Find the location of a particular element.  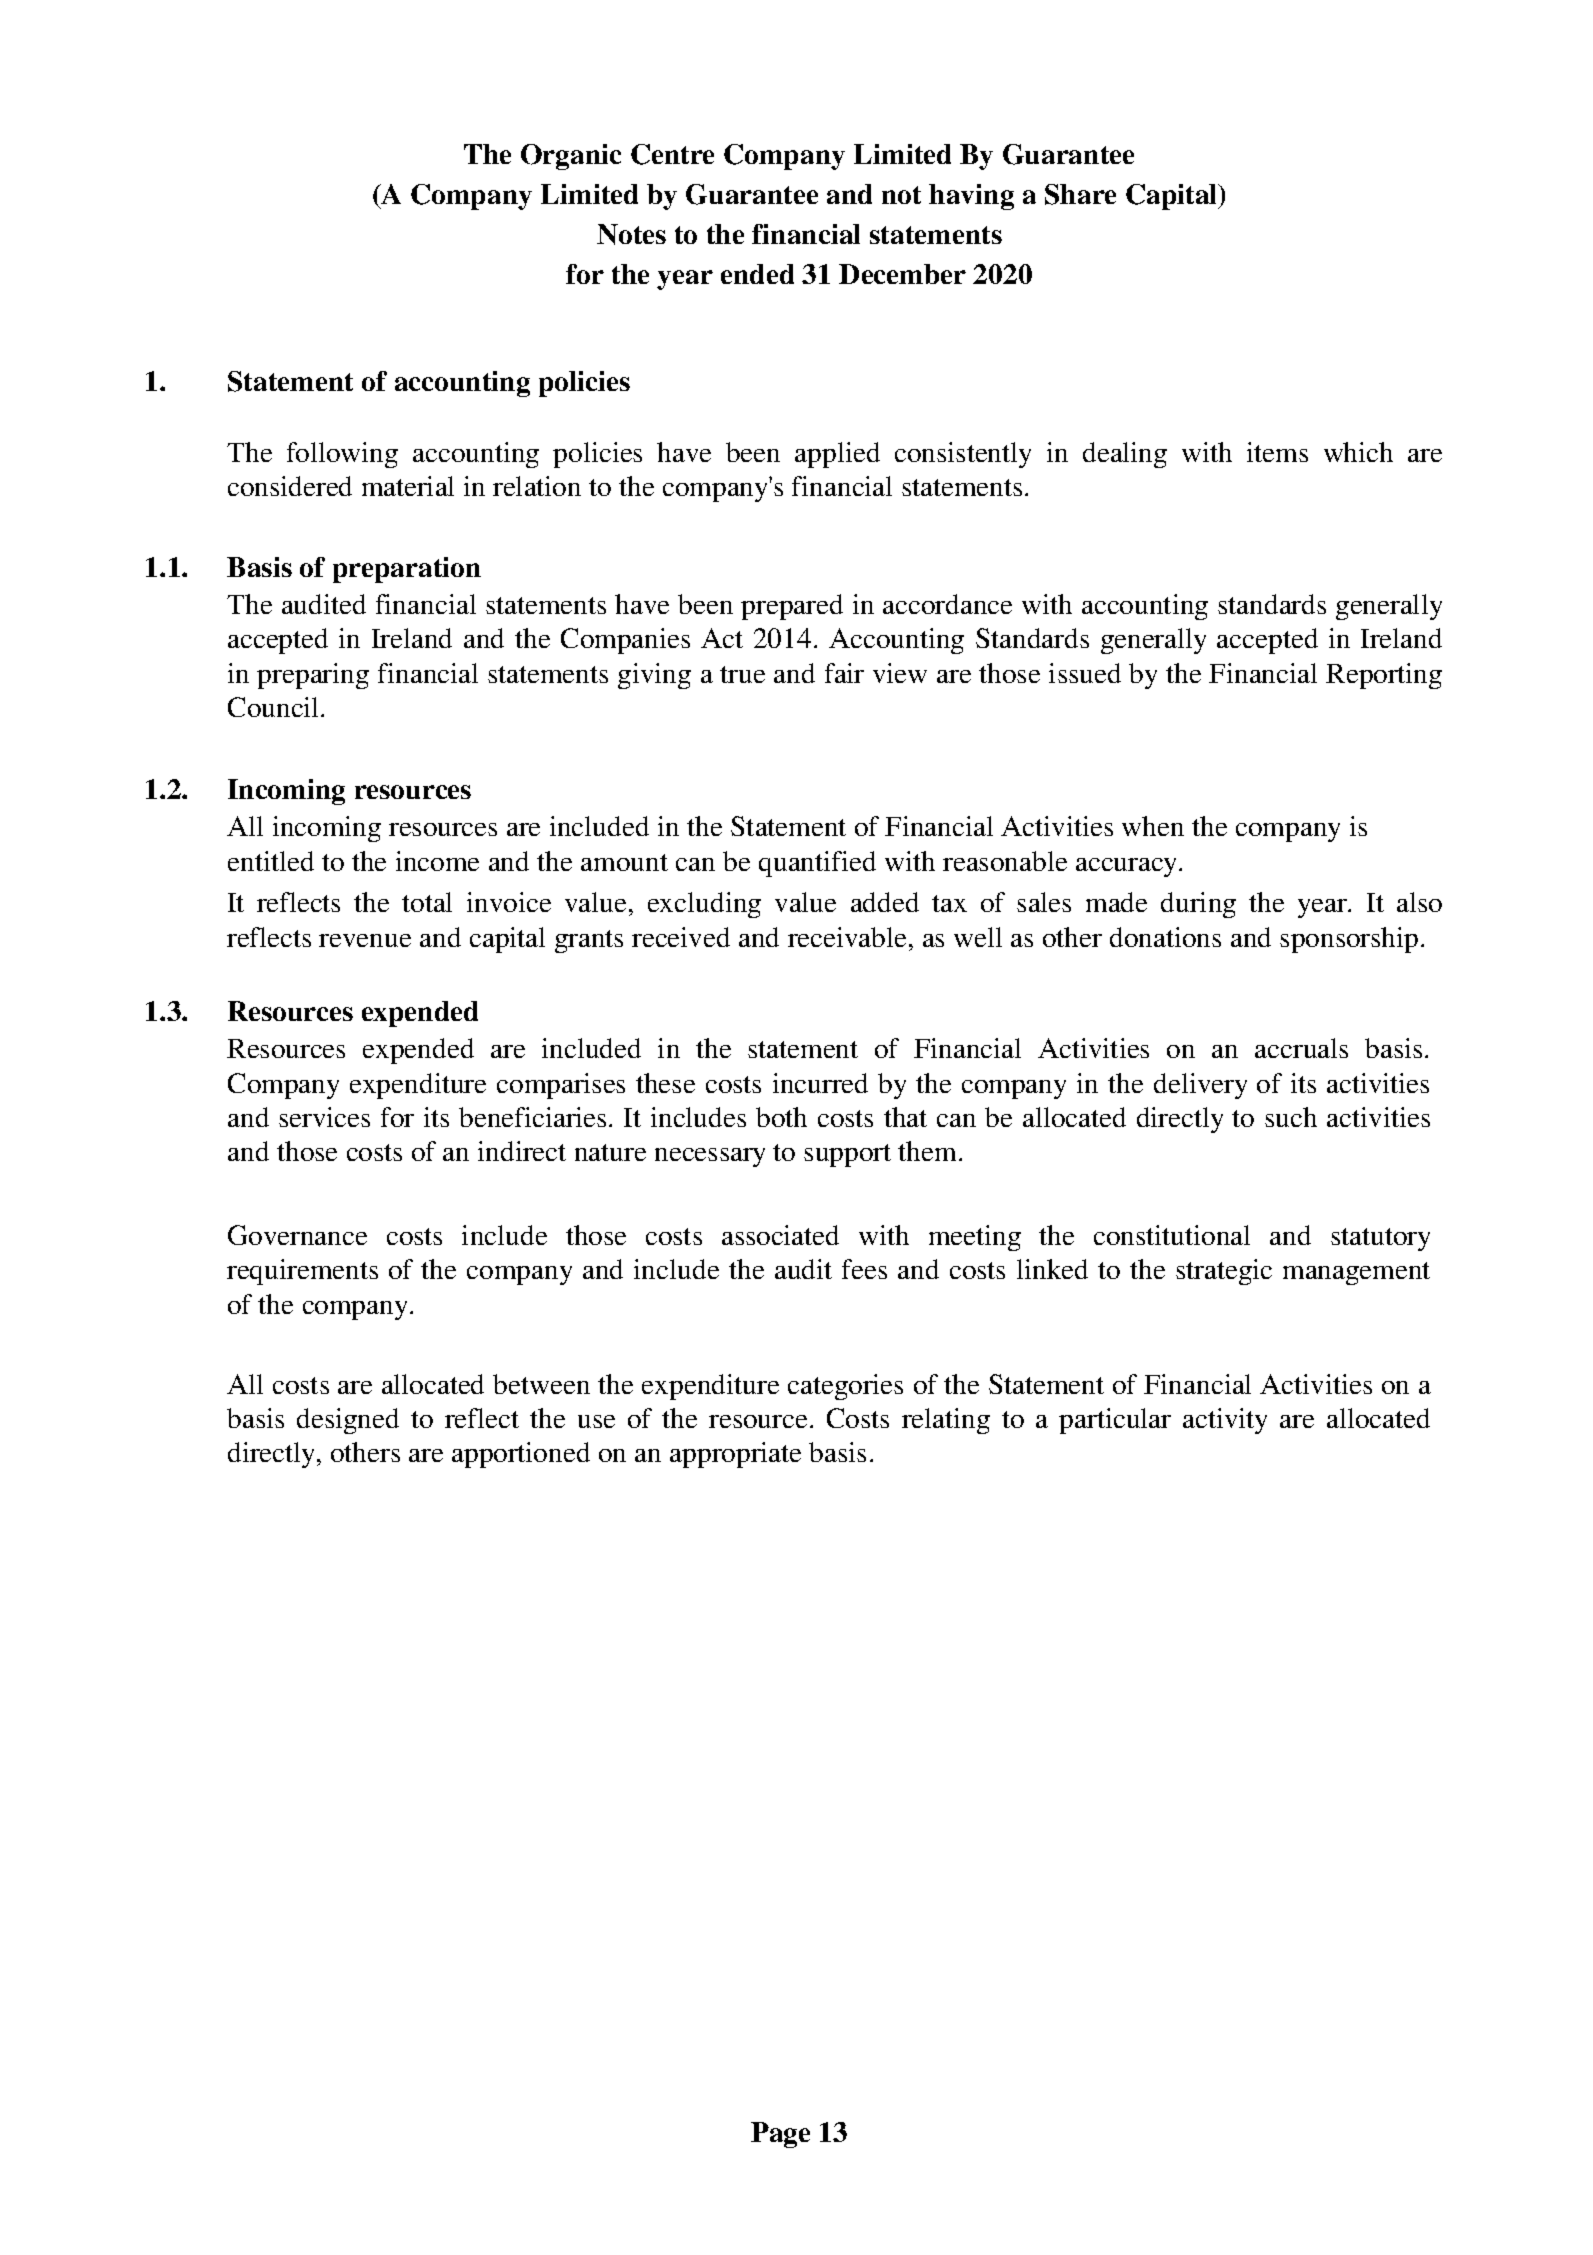

during is located at coordinates (1198, 905).
